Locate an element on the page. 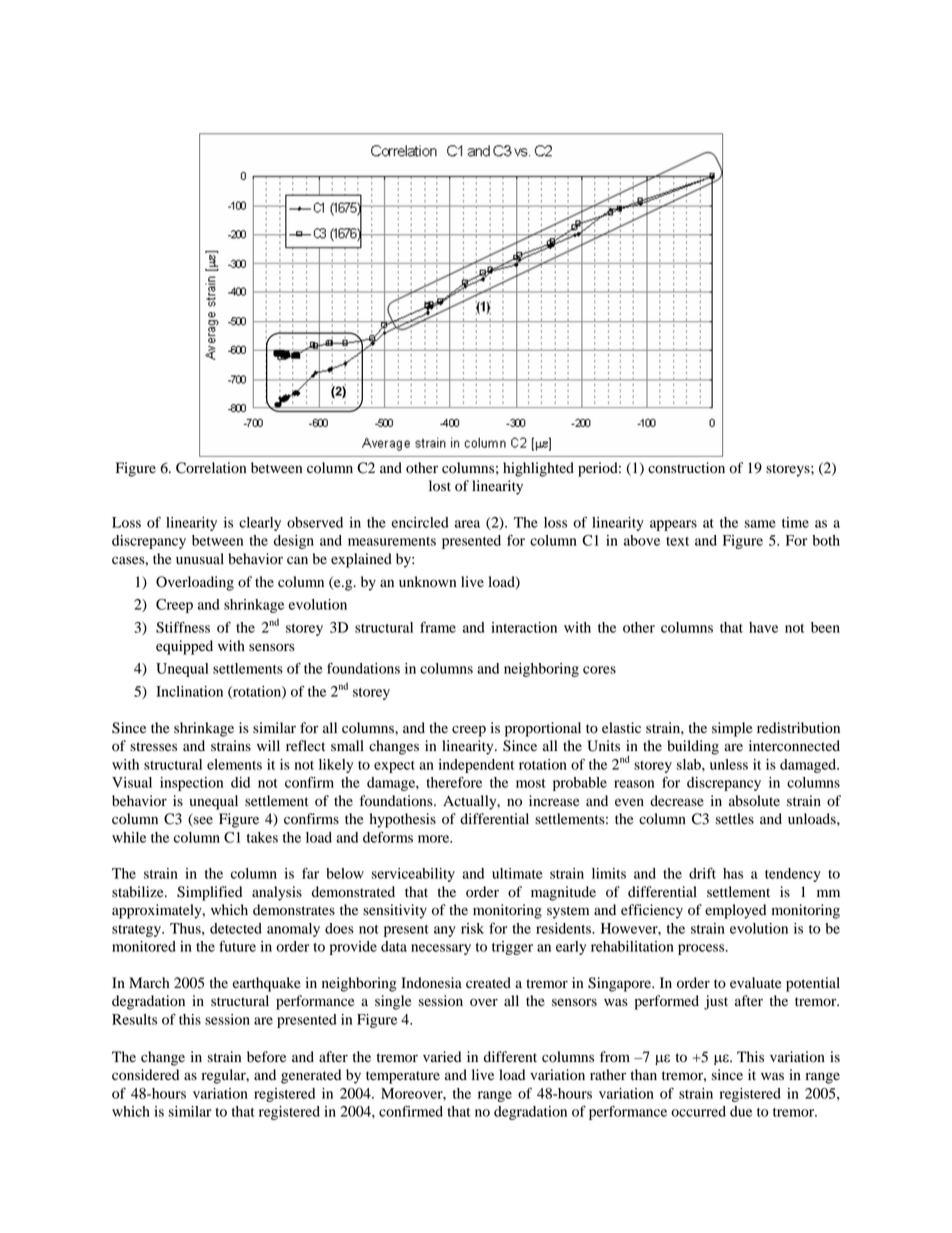 This document has height=1233, width=952. due is located at coordinates (741, 1111).
